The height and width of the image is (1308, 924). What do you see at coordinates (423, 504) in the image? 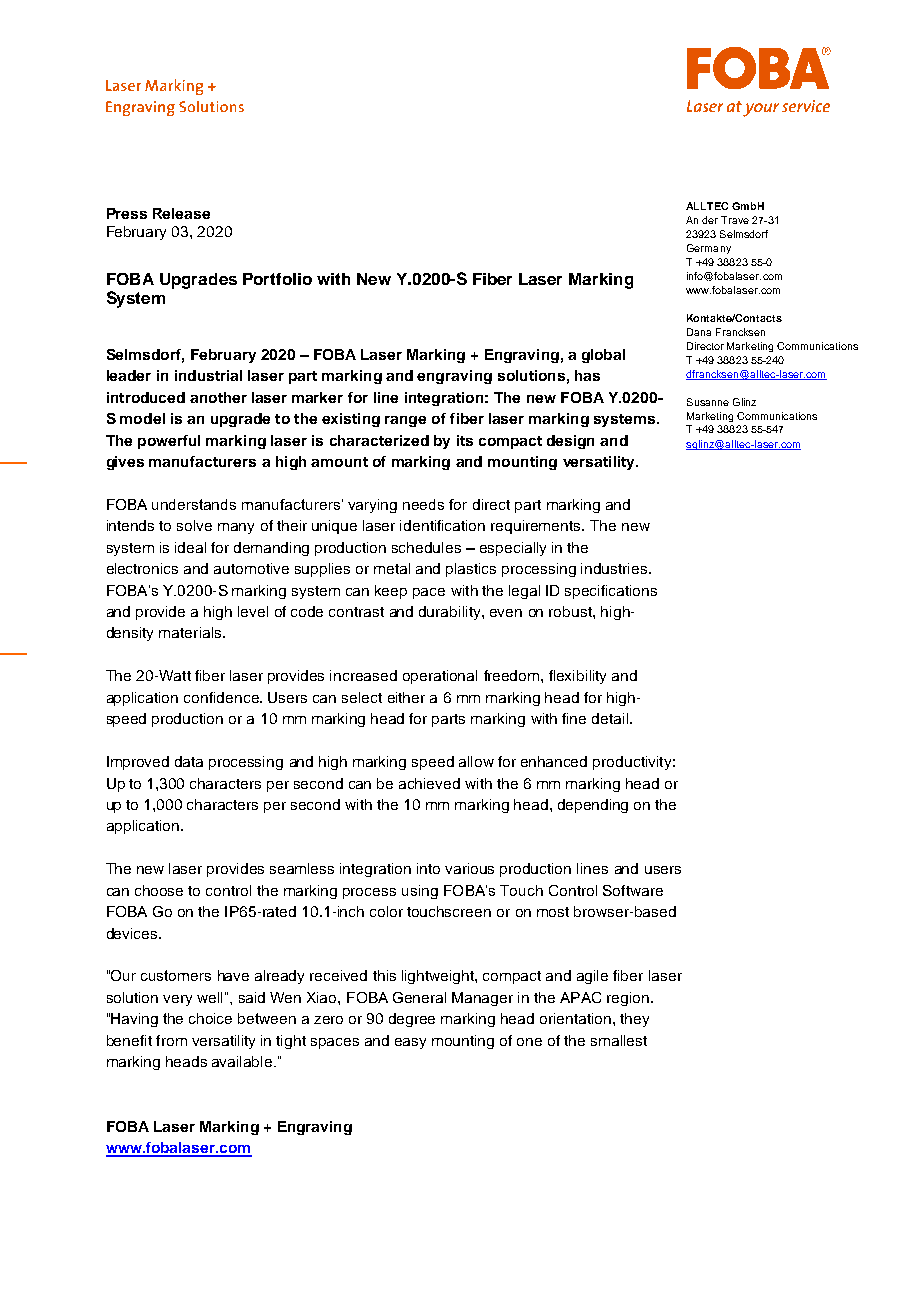
I see `needs` at bounding box center [423, 504].
